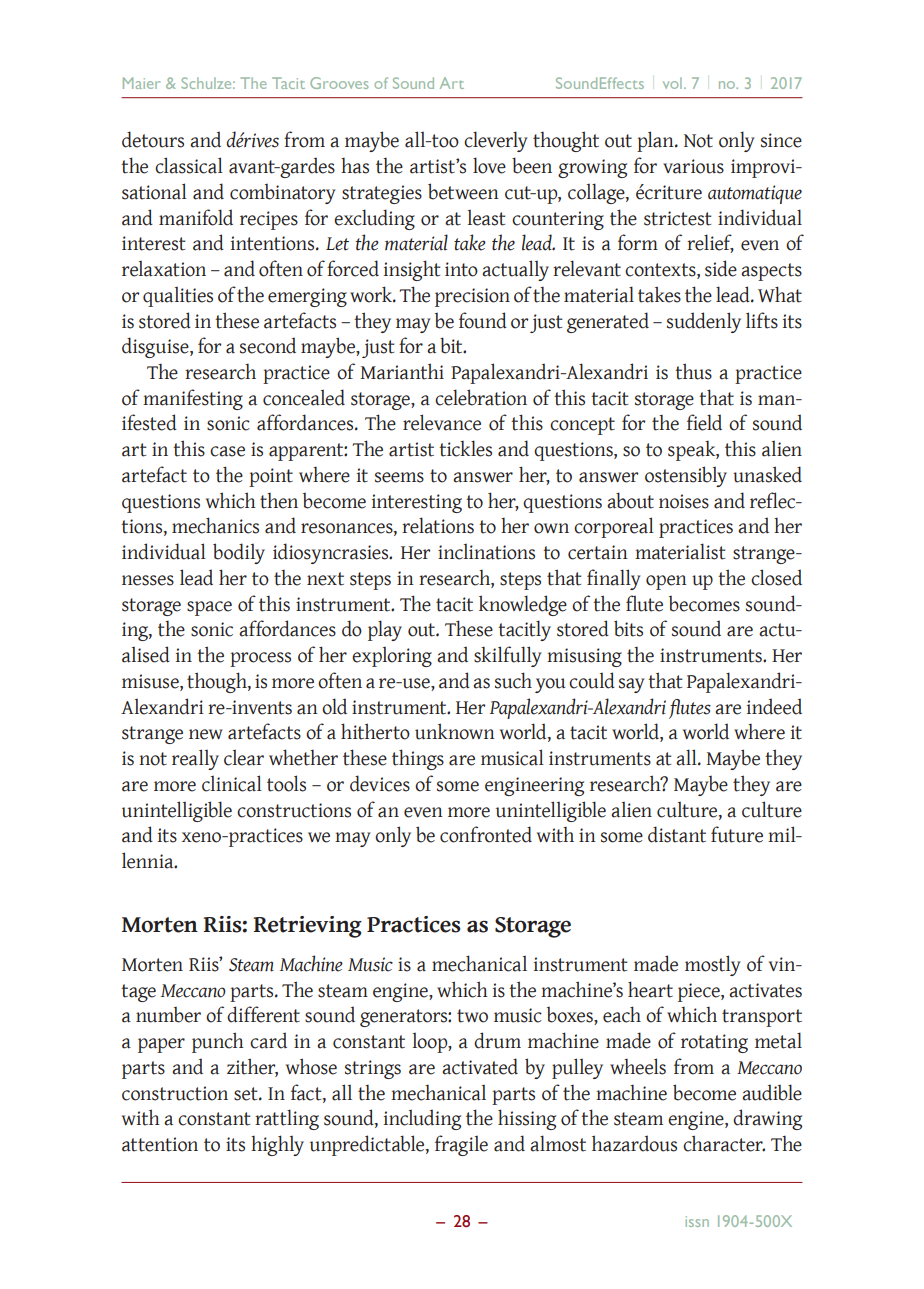 This screenshot has height=1289, width=924. I want to click on utes, so click(695, 708).
